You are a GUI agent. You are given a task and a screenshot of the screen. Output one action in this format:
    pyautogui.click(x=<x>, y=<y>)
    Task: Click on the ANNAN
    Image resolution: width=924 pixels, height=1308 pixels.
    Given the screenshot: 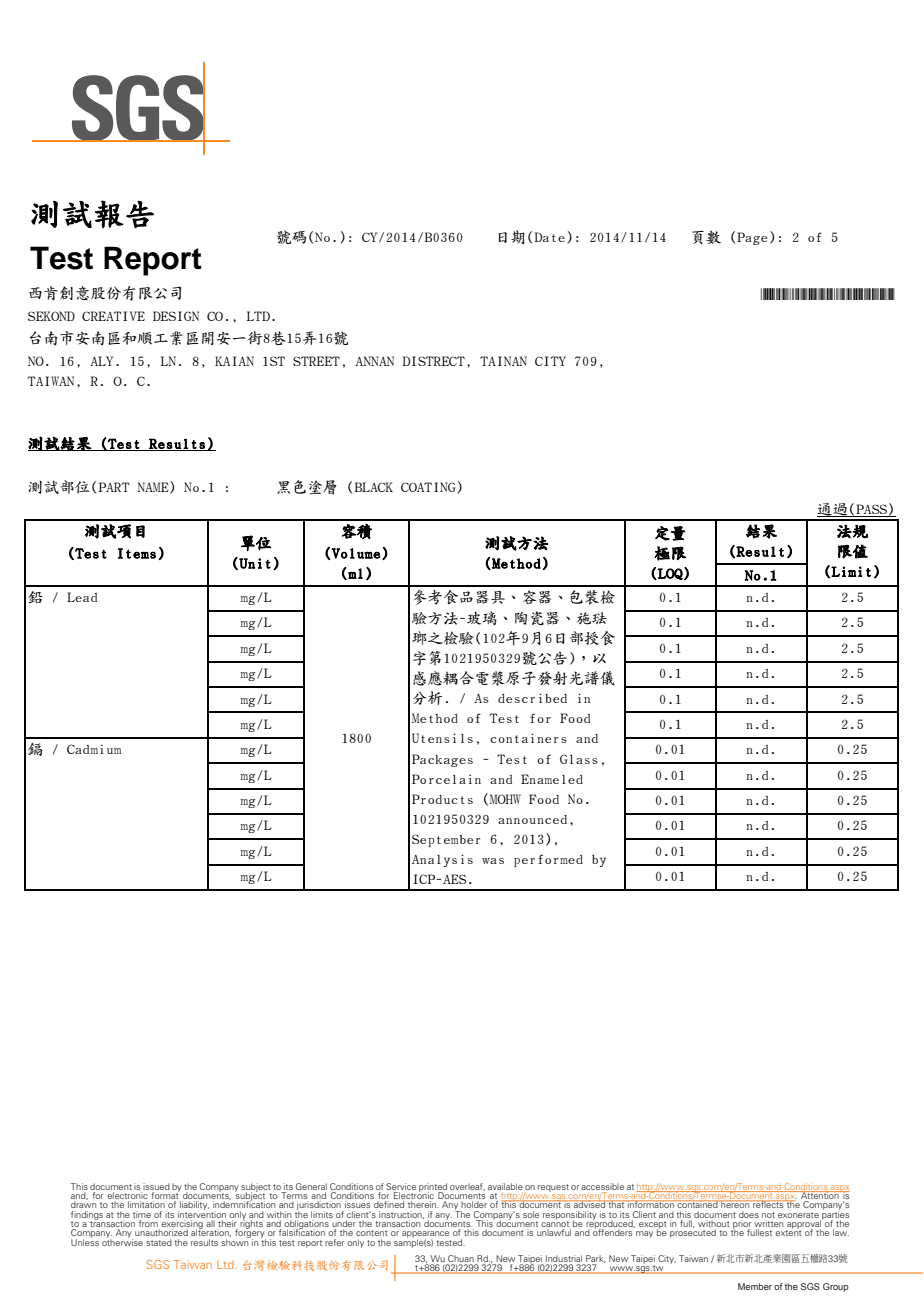 What is the action you would take?
    pyautogui.click(x=374, y=361)
